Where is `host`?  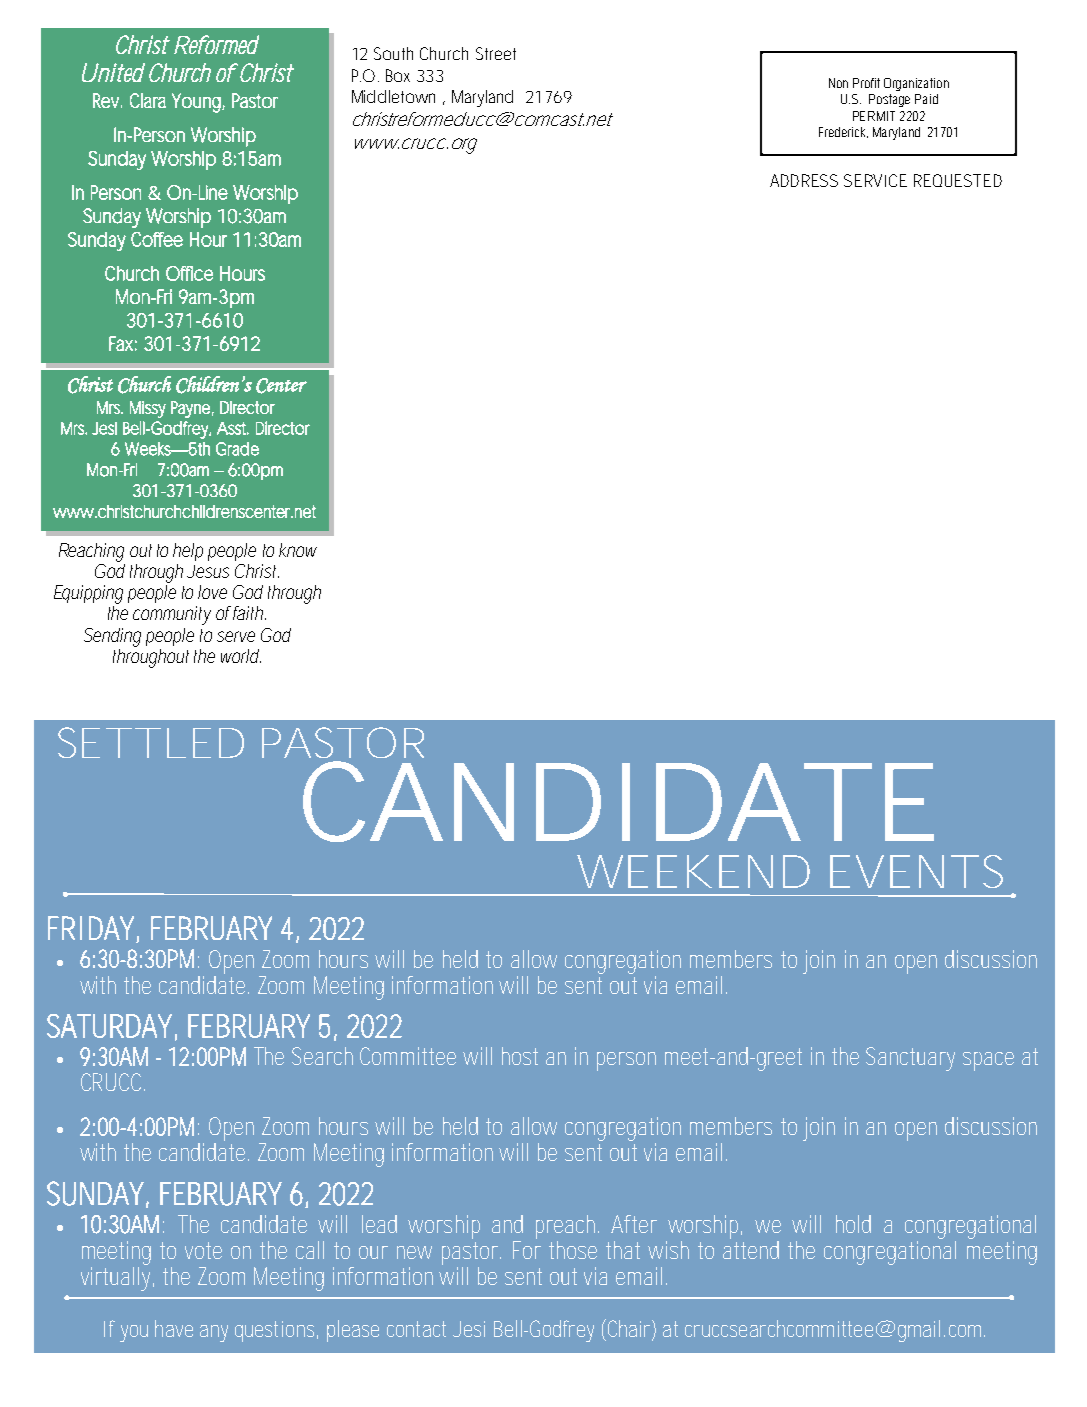 host is located at coordinates (520, 1056).
